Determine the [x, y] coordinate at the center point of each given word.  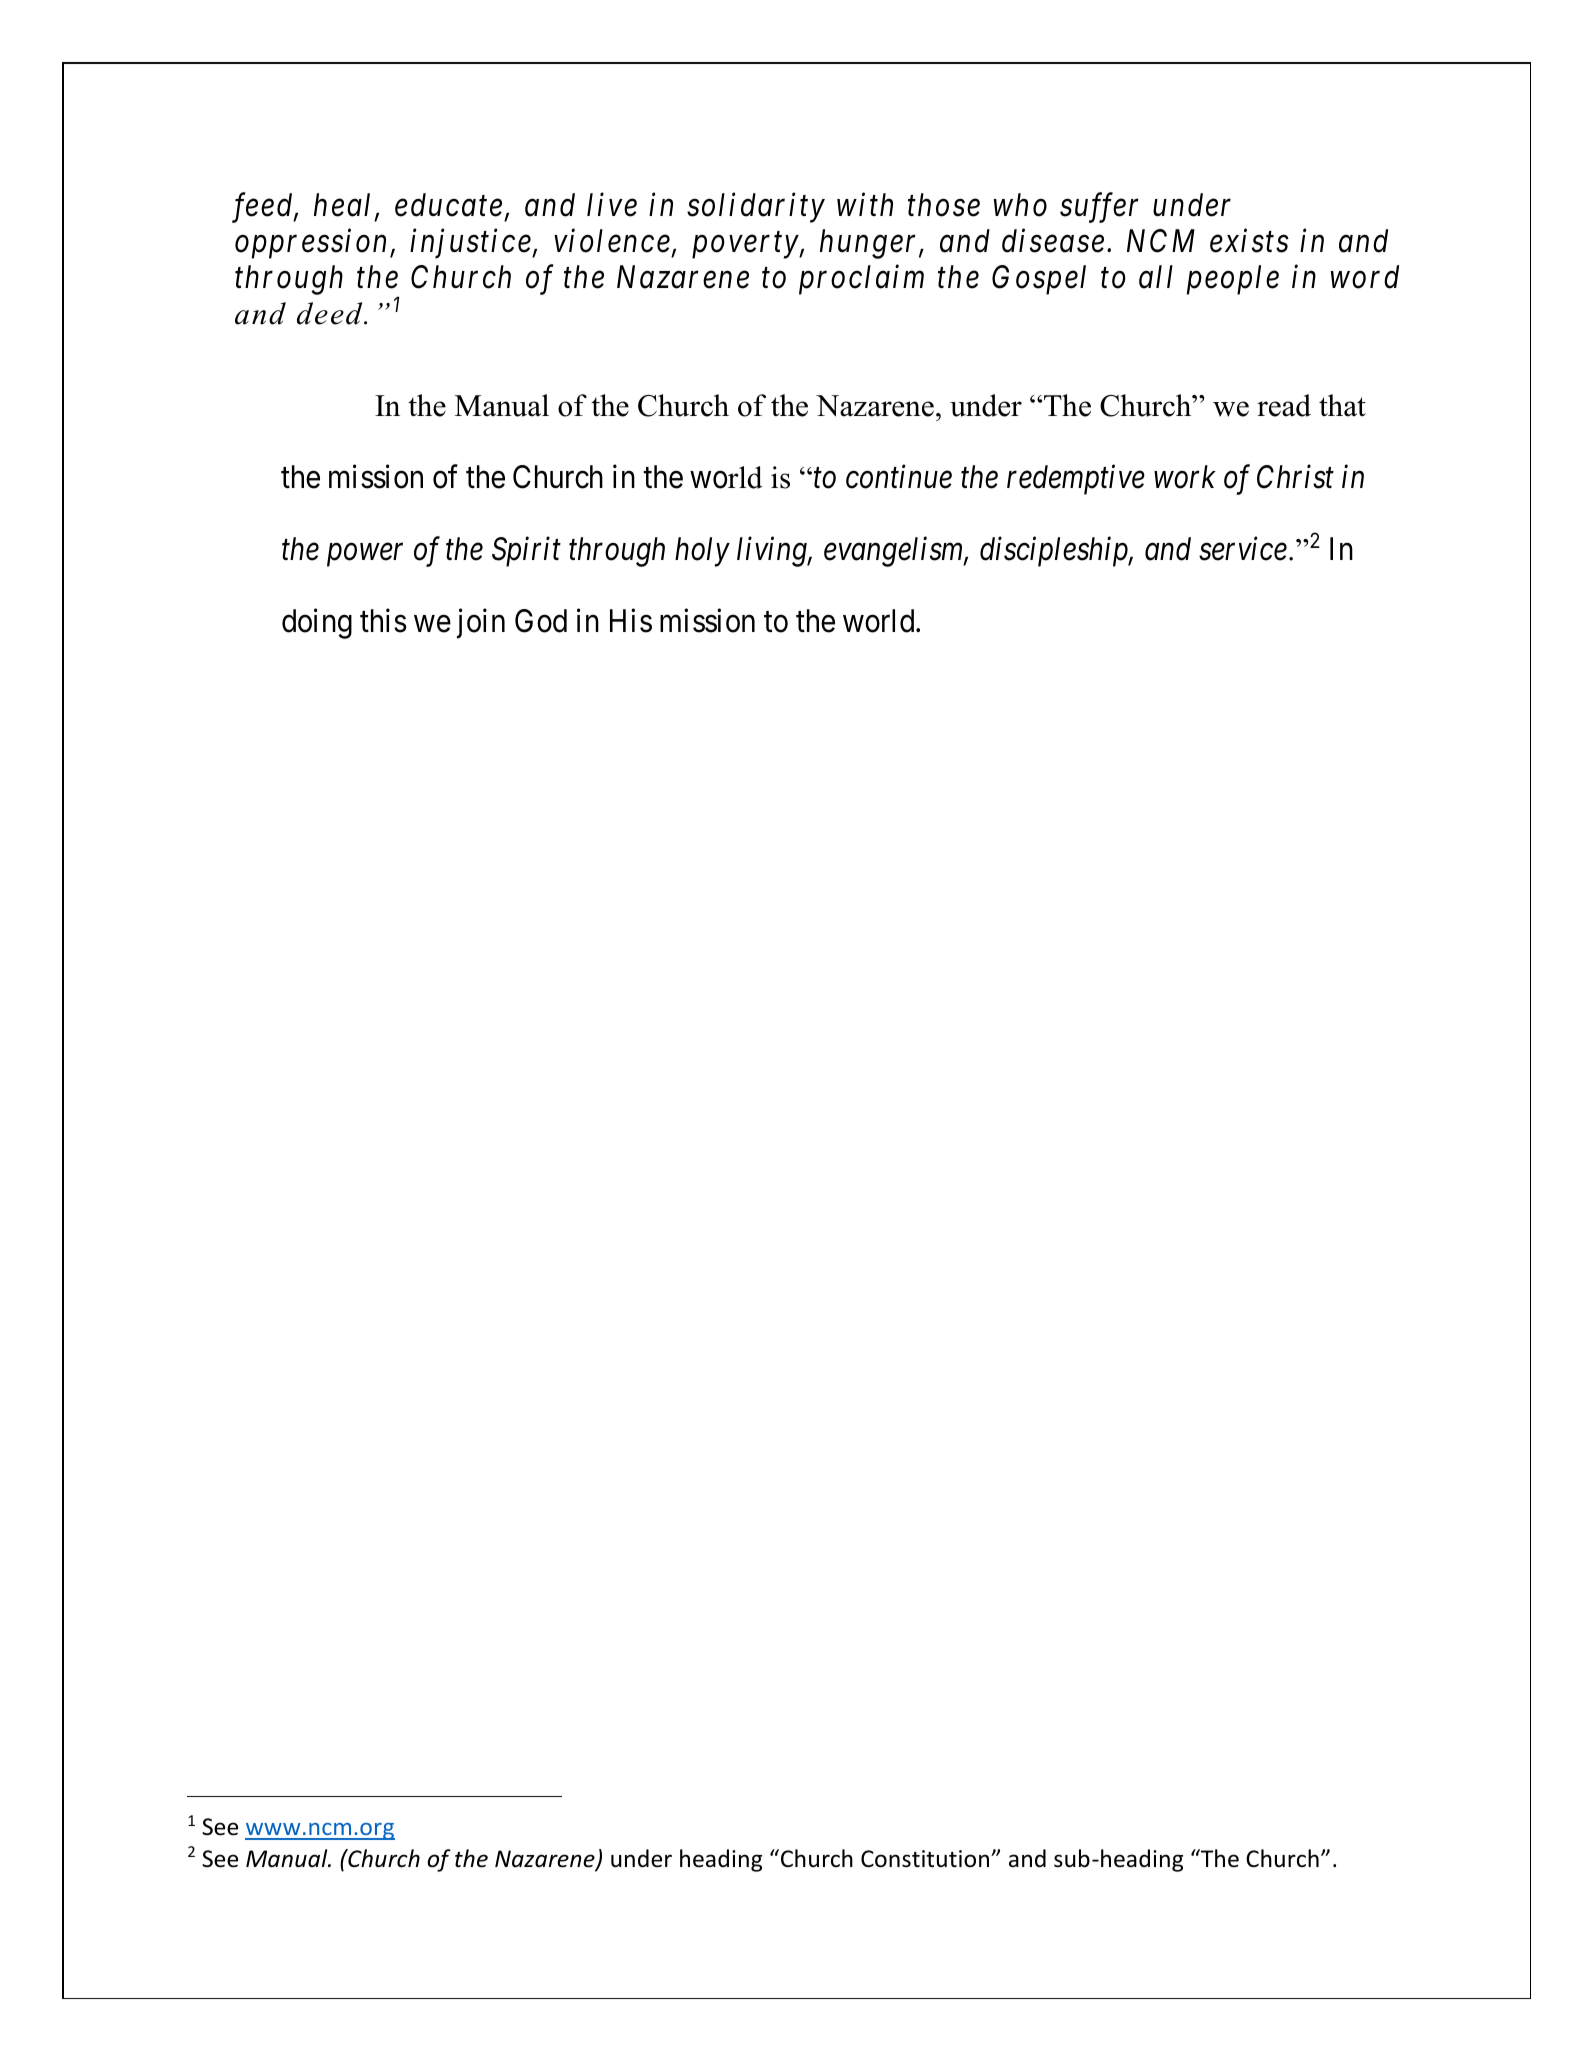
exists [1249, 241]
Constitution [926, 1859]
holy [702, 552]
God [541, 621]
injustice [471, 244]
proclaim [861, 279]
